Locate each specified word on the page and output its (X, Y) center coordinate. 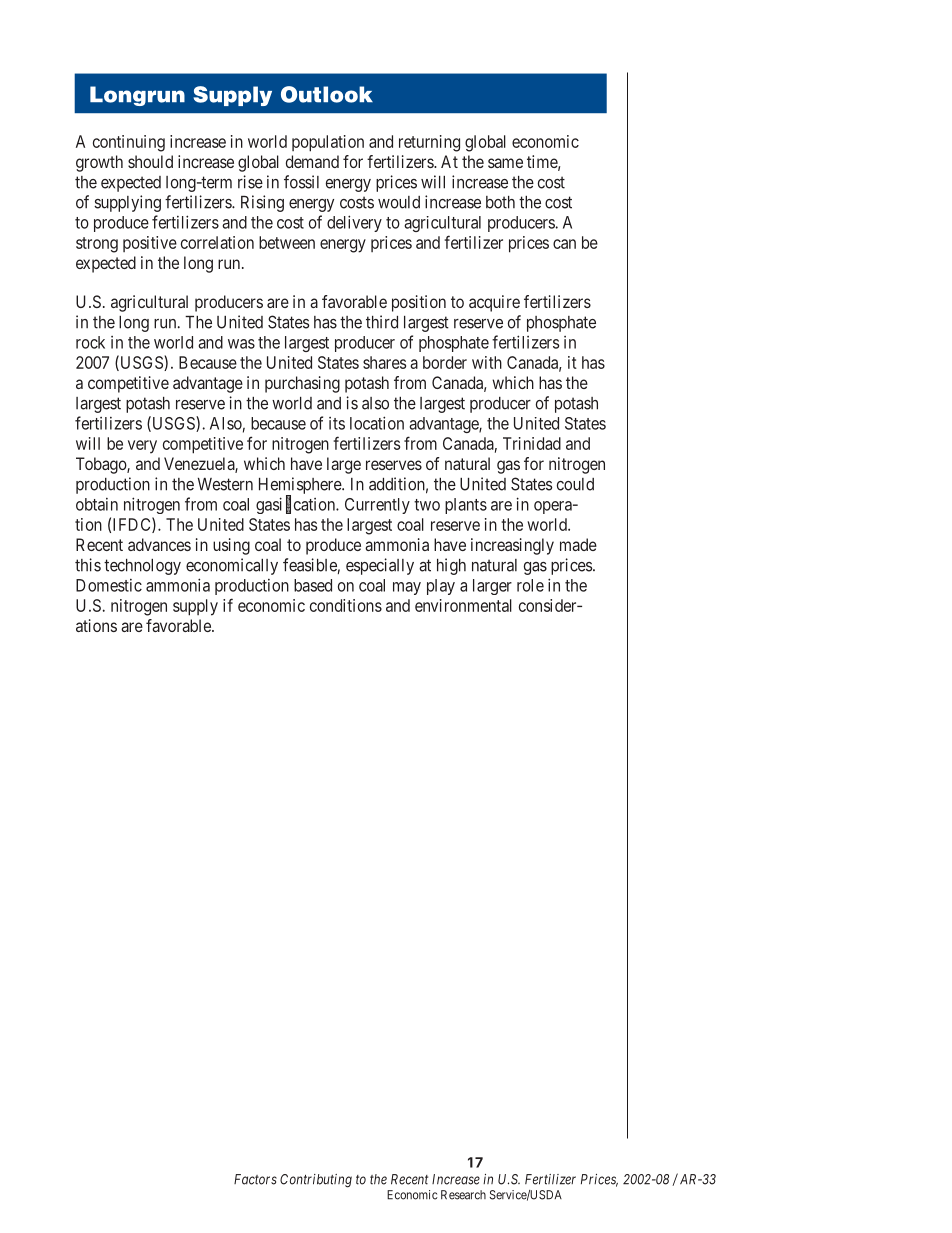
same (505, 163)
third (382, 322)
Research (463, 1195)
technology (142, 567)
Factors (255, 1179)
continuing (129, 143)
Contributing (316, 1181)
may (407, 588)
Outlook (327, 94)
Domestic (109, 585)
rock (90, 342)
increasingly (512, 546)
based (313, 585)
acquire (494, 303)
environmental (463, 605)
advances (159, 544)
